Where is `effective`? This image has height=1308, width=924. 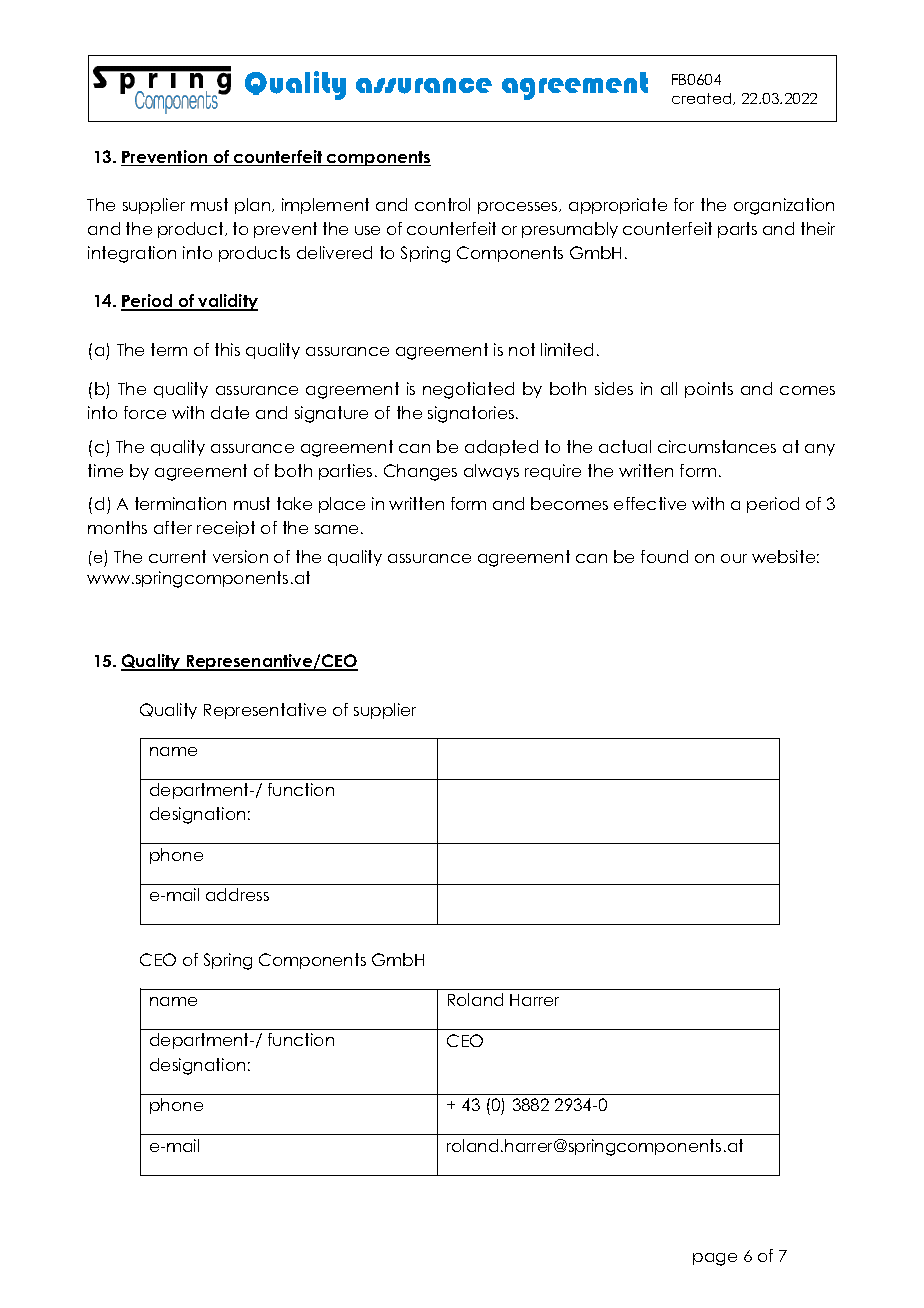 effective is located at coordinates (650, 503).
